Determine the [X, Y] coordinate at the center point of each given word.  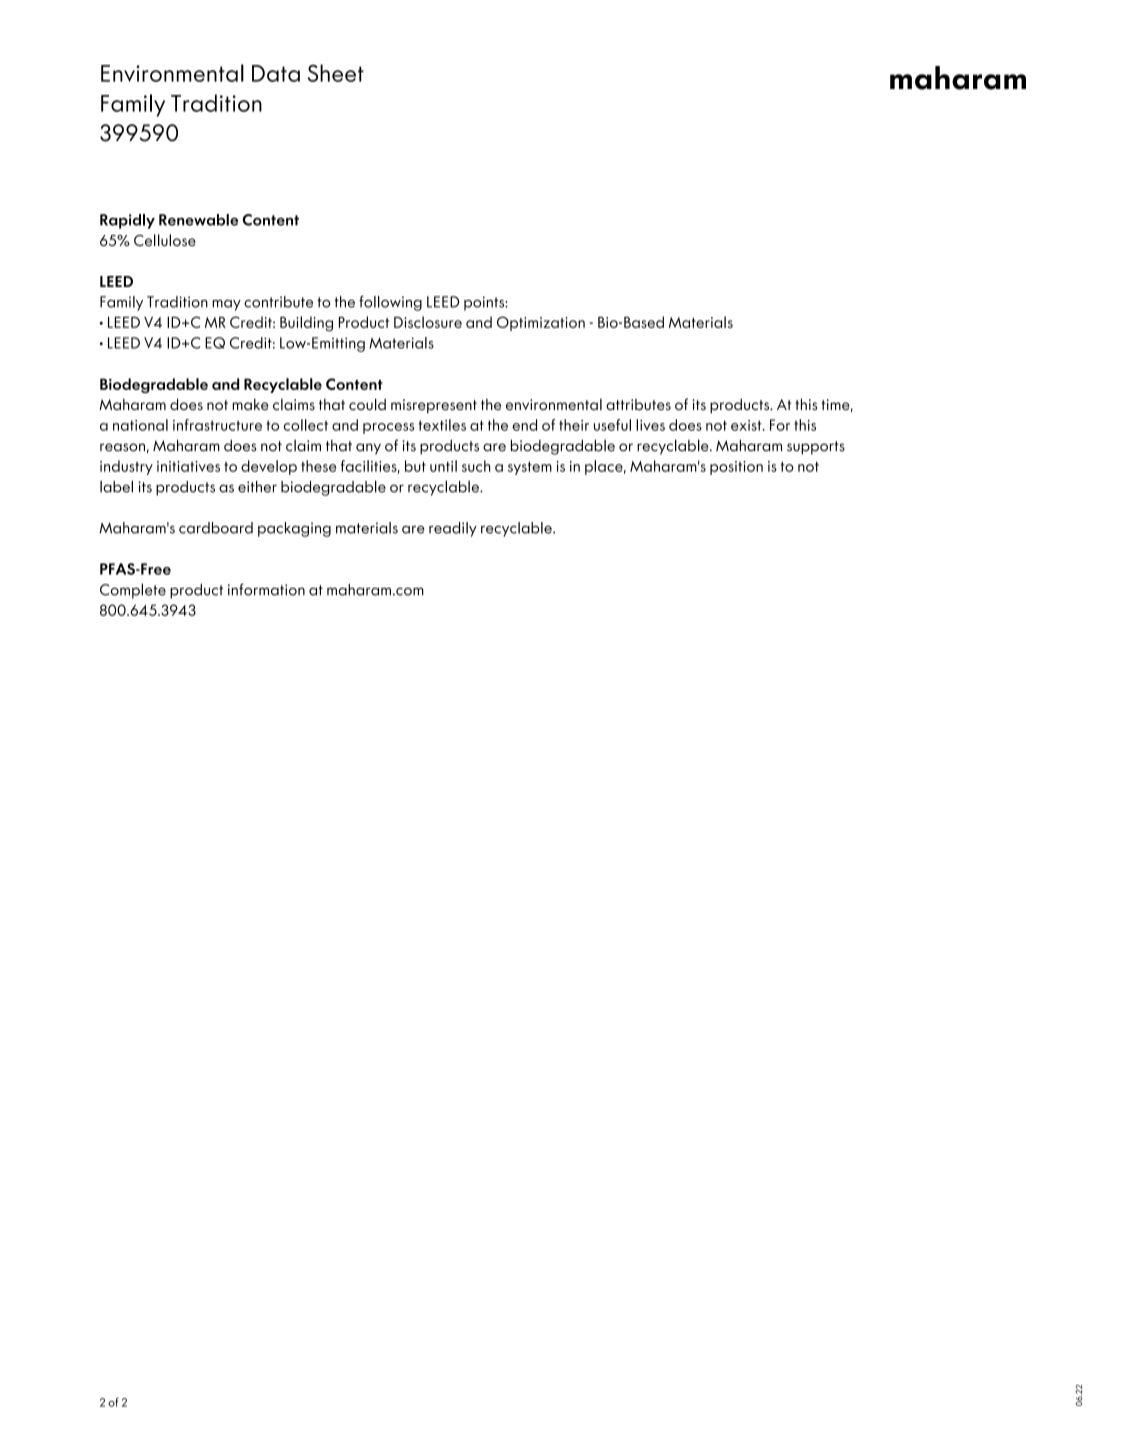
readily [453, 529]
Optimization [541, 323]
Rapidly [127, 221]
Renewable [198, 220]
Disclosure [428, 322]
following [390, 303]
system [530, 468]
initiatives [188, 466]
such [476, 466]
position [736, 468]
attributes [638, 404]
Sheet [336, 73]
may [226, 305]
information [266, 589]
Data [276, 73]
